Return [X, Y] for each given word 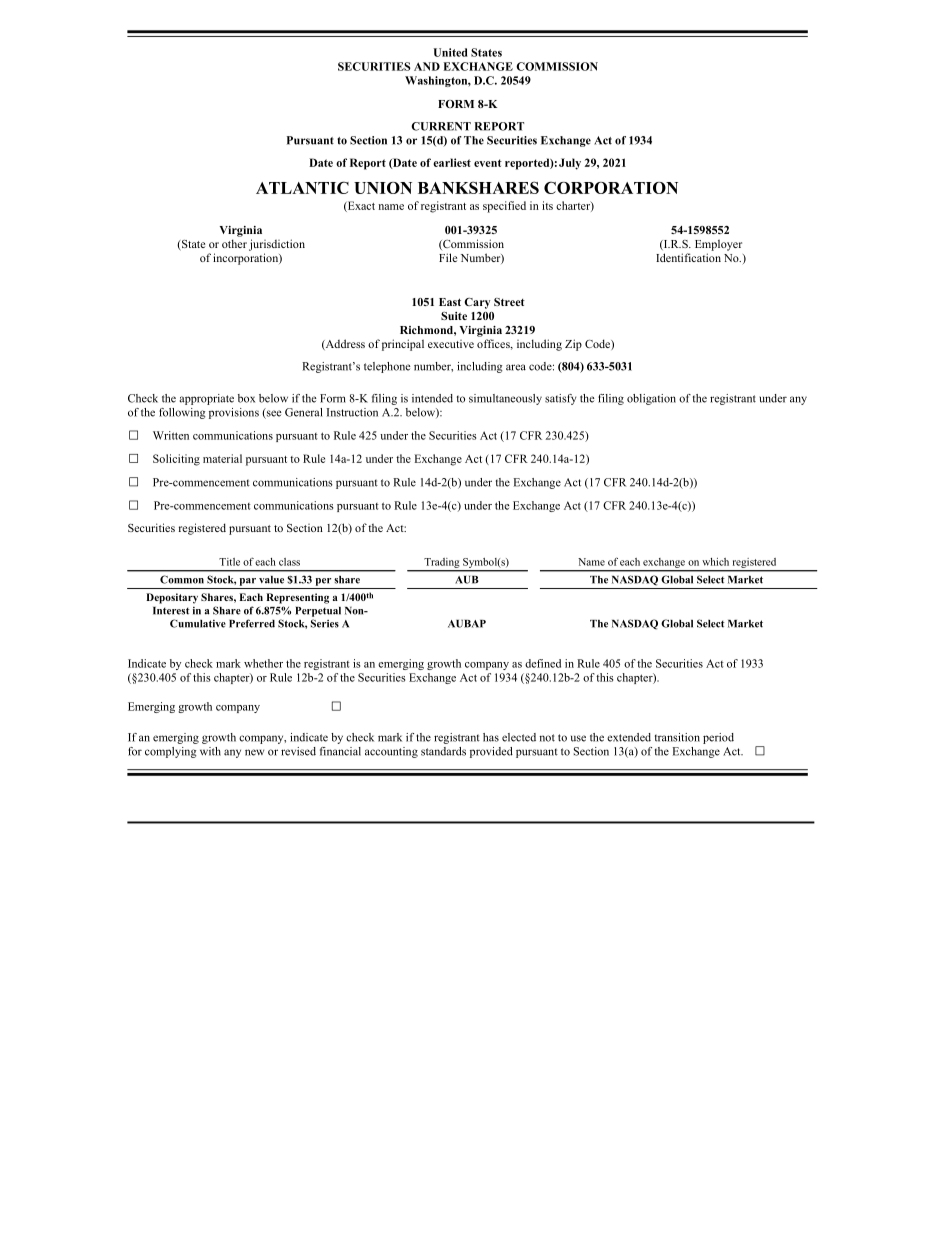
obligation [651, 399]
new [254, 752]
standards [443, 751]
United [451, 52]
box [246, 398]
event [488, 163]
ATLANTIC [302, 187]
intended [432, 398]
